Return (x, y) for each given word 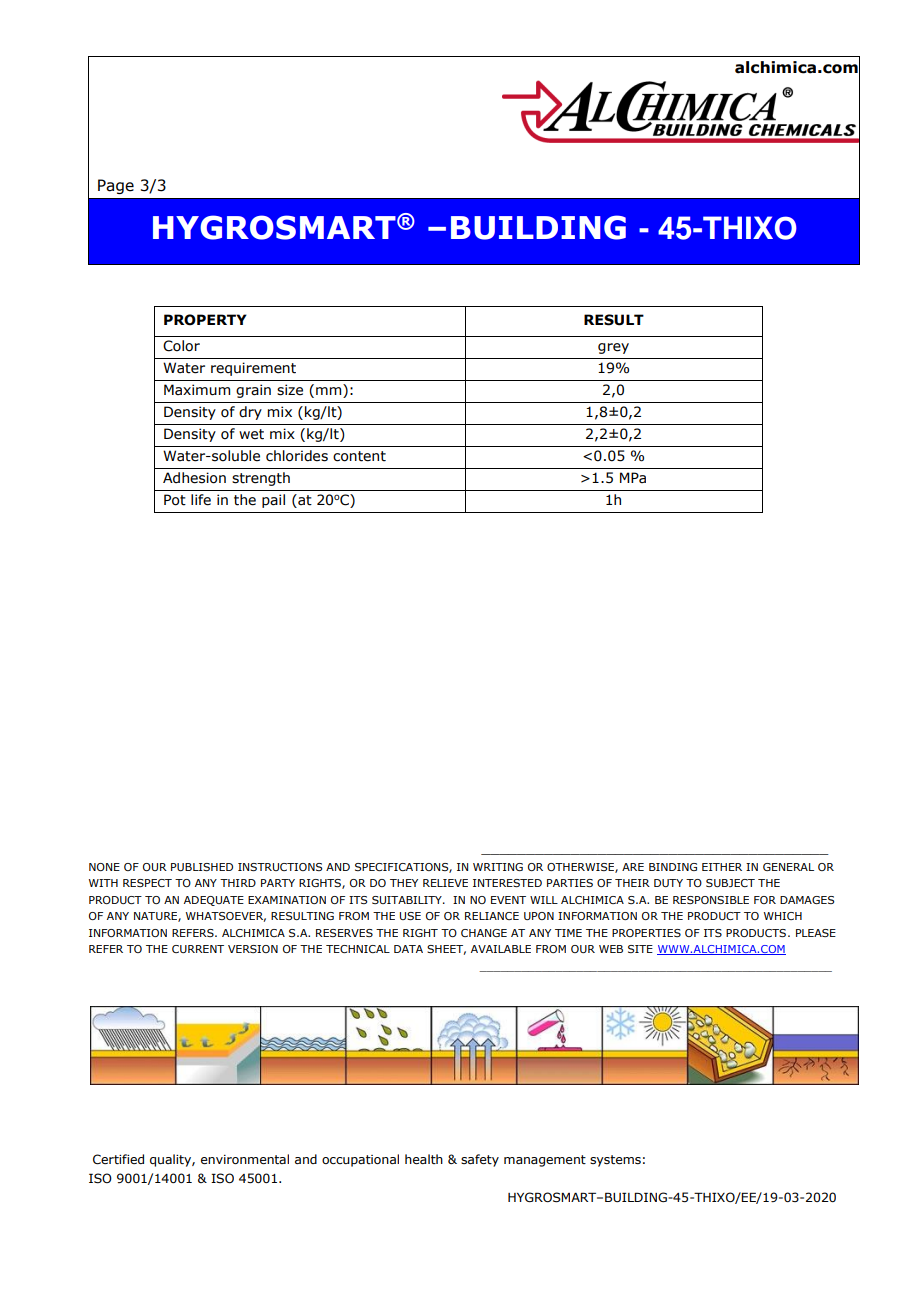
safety (480, 1160)
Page (116, 186)
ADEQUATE (214, 901)
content (359, 456)
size (290, 390)
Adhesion (194, 478)
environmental (245, 1159)
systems (615, 1161)
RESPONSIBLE (711, 900)
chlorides (297, 456)
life (201, 500)
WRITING (498, 867)
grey (613, 348)
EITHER (722, 867)
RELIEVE (445, 883)
